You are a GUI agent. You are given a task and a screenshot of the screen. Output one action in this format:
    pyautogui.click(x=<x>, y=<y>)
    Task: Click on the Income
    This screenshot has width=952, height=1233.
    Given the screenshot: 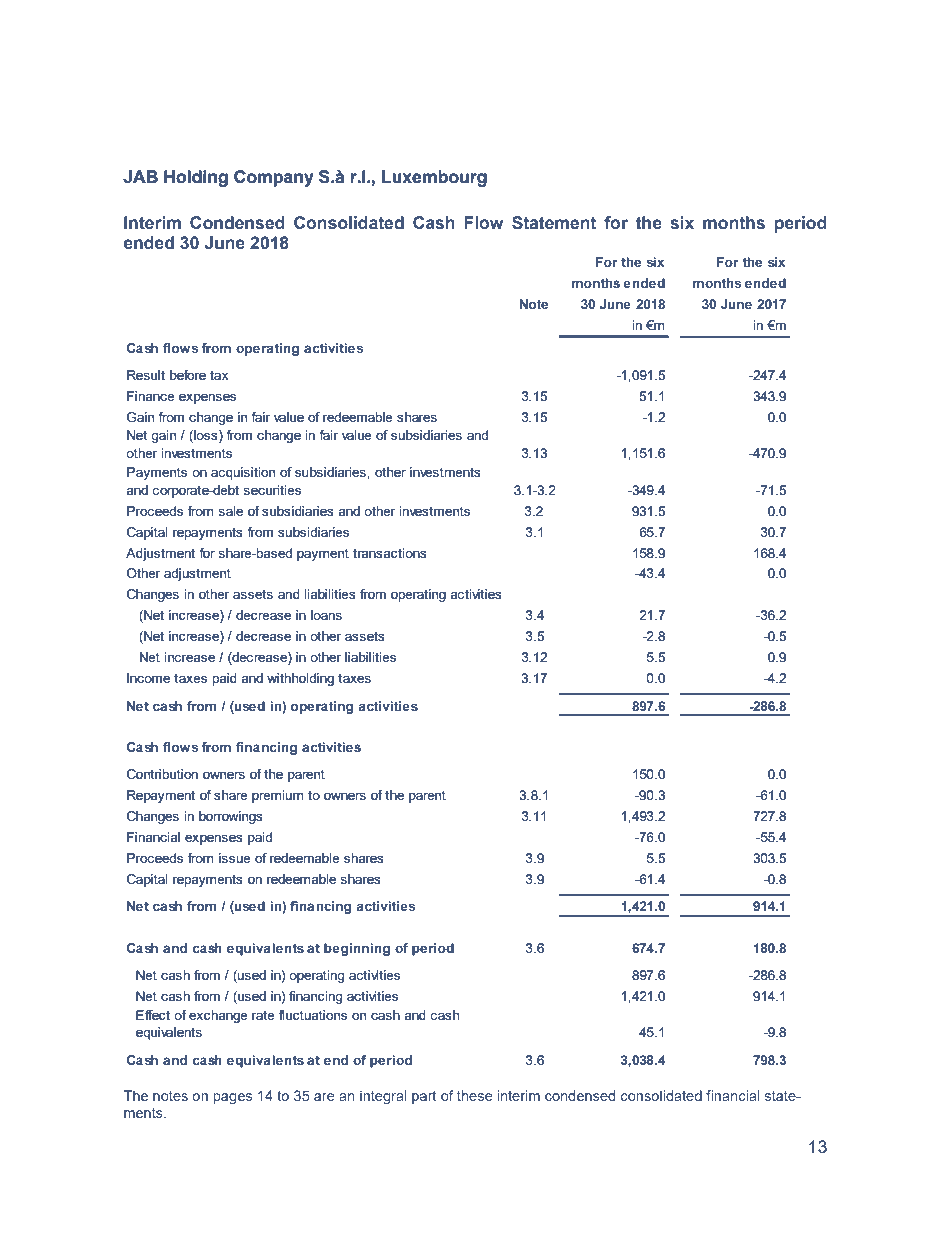 What is the action you would take?
    pyautogui.click(x=148, y=678)
